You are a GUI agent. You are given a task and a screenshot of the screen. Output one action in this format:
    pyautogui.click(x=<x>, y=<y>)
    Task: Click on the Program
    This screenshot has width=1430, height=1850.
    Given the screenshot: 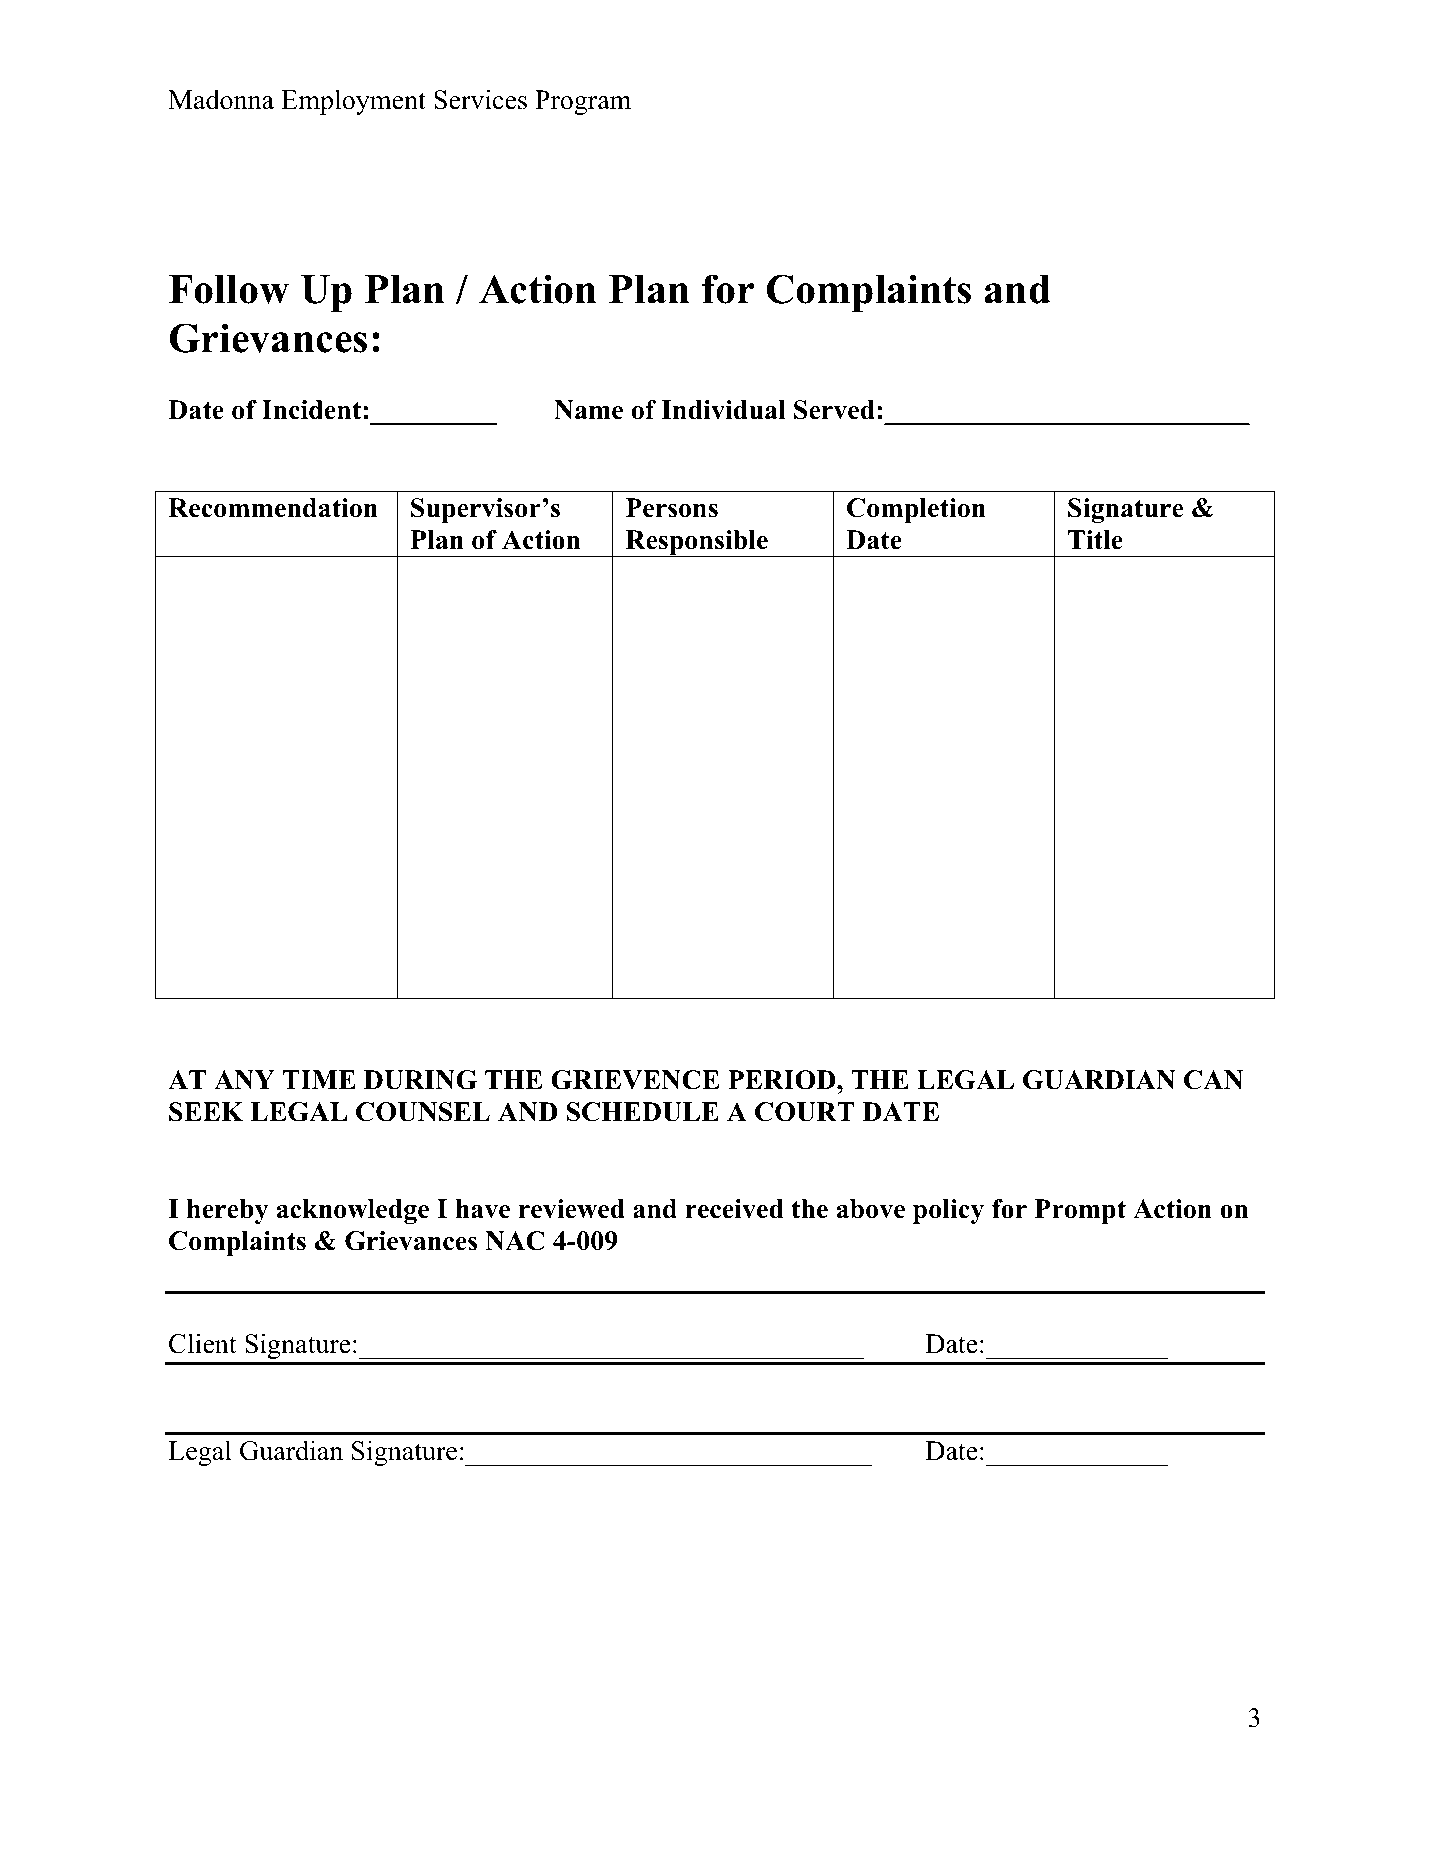 What is the action you would take?
    pyautogui.click(x=583, y=102)
